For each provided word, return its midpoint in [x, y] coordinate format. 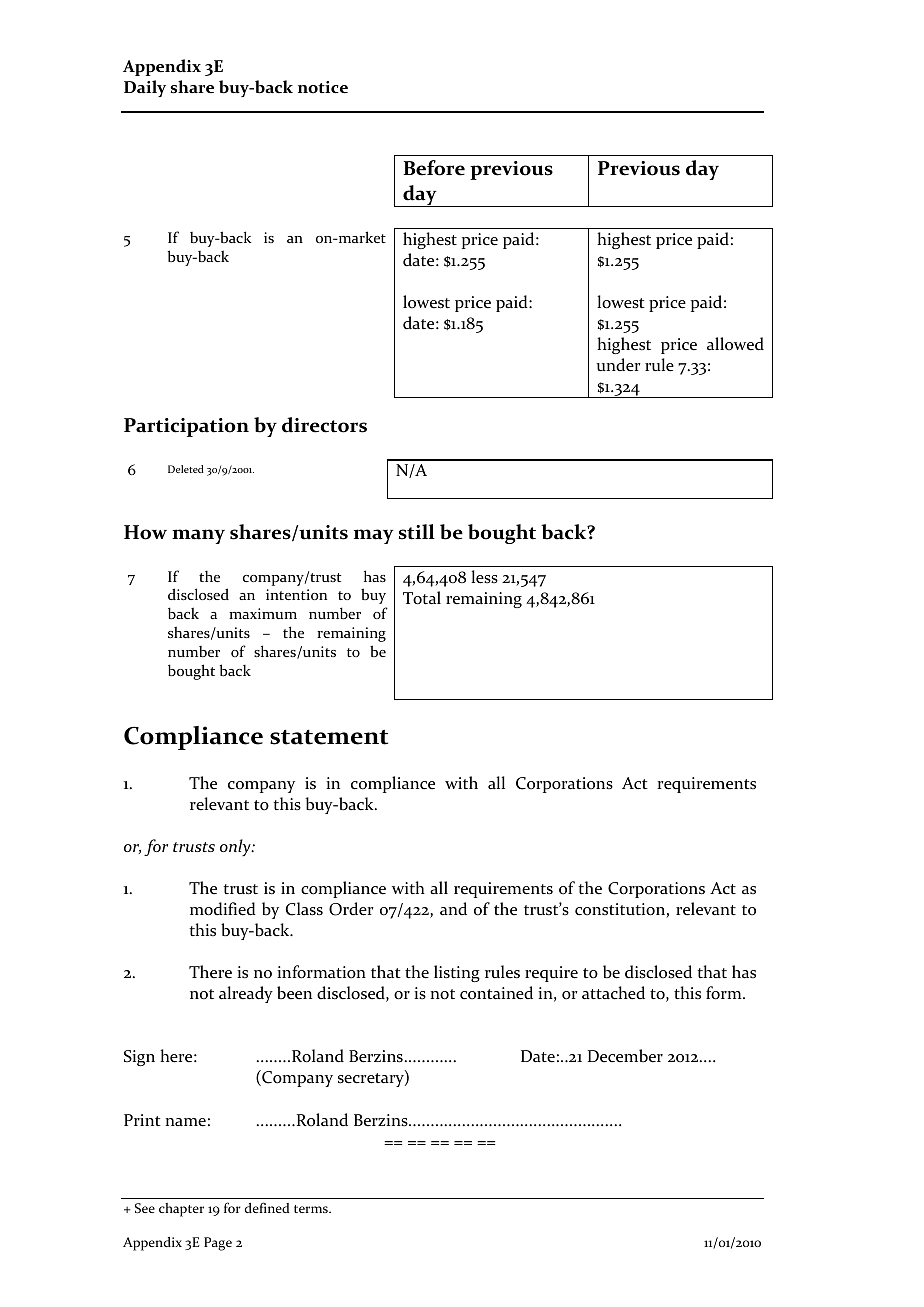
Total [422, 598]
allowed [735, 344]
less [484, 577]
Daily [145, 88]
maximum [263, 613]
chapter [181, 1210]
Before [434, 168]
